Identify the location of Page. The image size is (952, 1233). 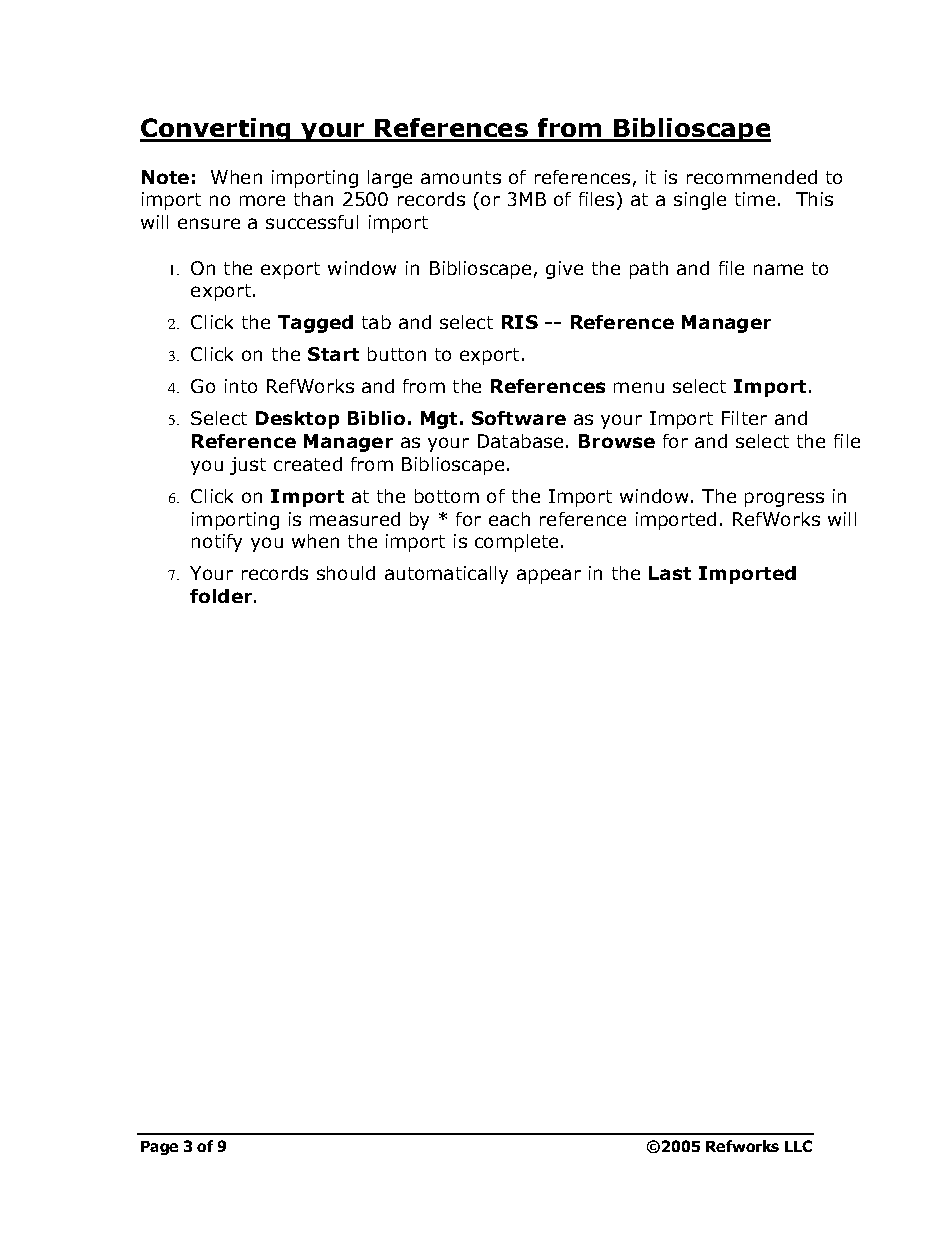
(159, 1148).
